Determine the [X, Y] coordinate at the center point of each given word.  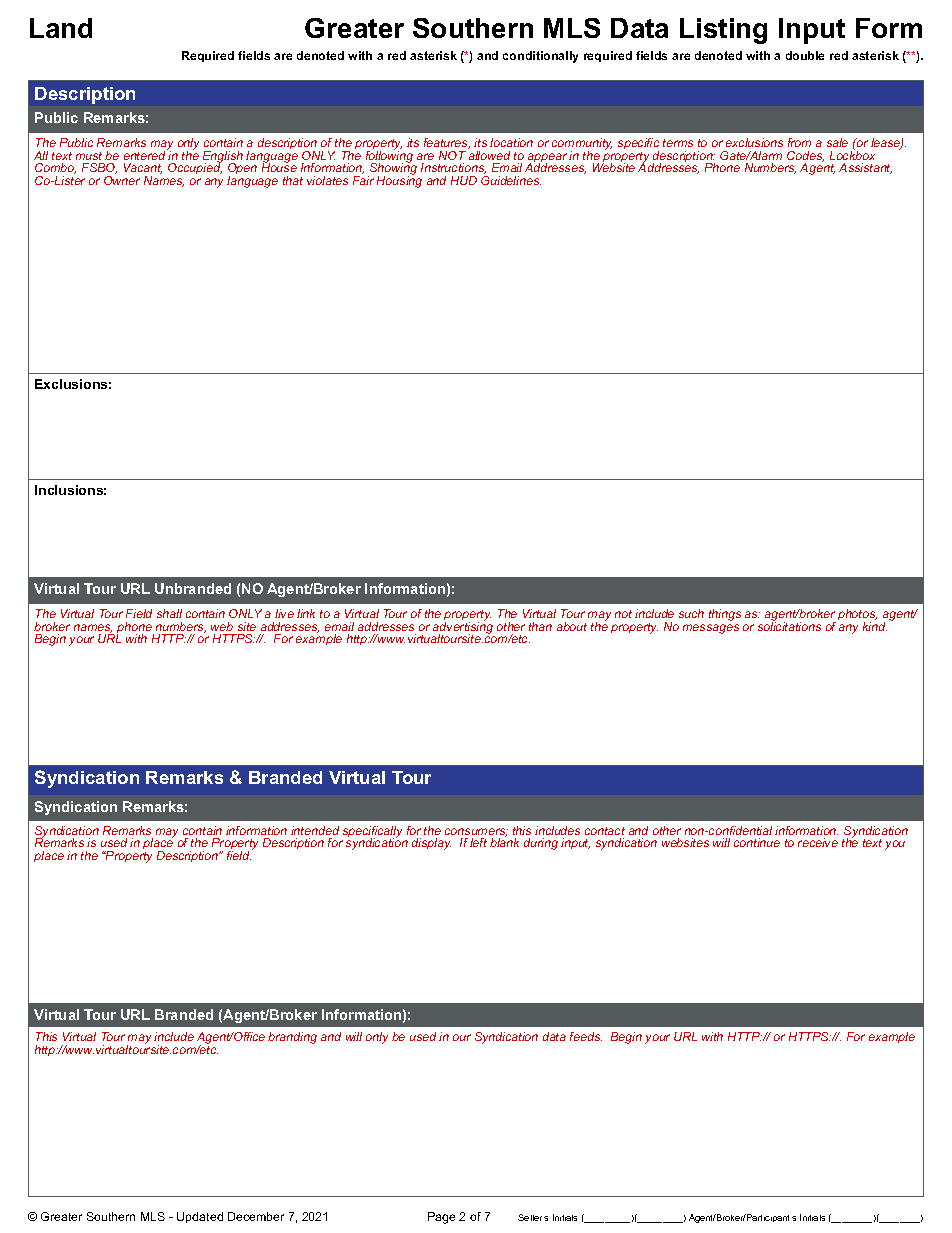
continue [757, 842]
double [805, 55]
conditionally [540, 57]
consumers [476, 832]
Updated [200, 1217]
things [725, 615]
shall [169, 613]
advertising [463, 628]
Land [61, 28]
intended [315, 830]
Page [441, 1218]
